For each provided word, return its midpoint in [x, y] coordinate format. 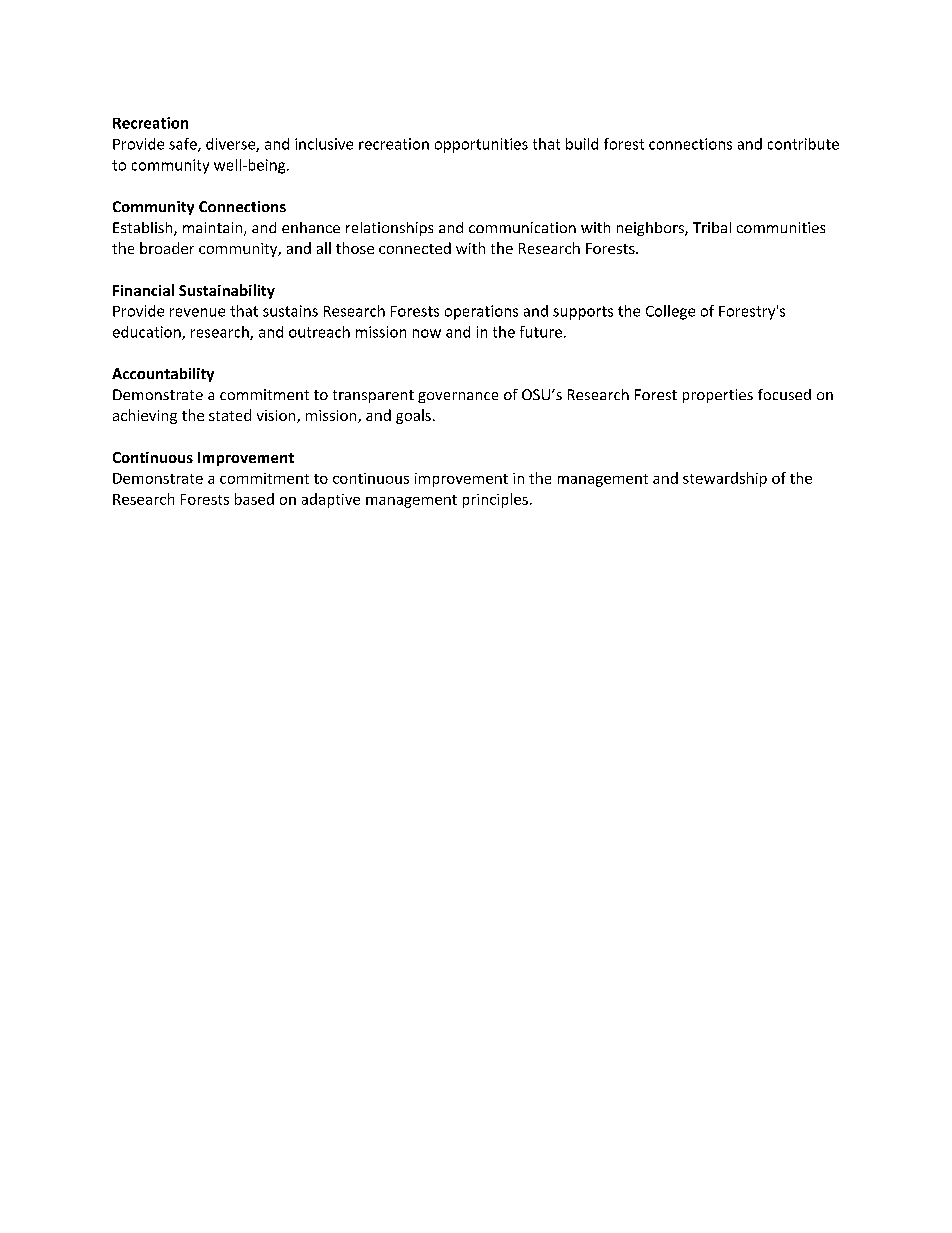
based [254, 499]
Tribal [712, 227]
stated [230, 415]
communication [522, 227]
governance [458, 397]
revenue [197, 312]
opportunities [481, 145]
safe [184, 145]
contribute [803, 144]
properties [718, 396]
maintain [214, 229]
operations [481, 312]
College [670, 312]
